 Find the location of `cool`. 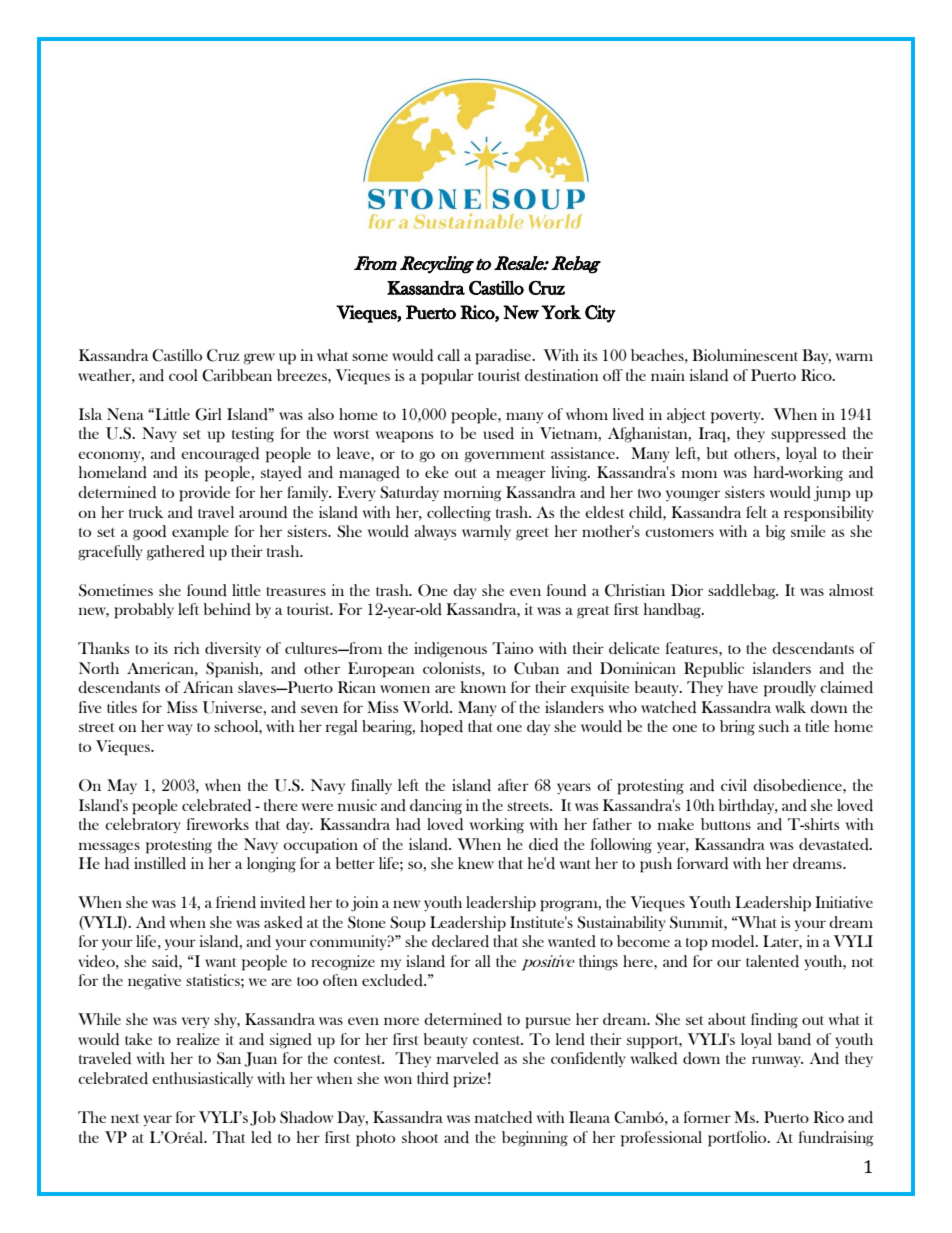

cool is located at coordinates (183, 375).
